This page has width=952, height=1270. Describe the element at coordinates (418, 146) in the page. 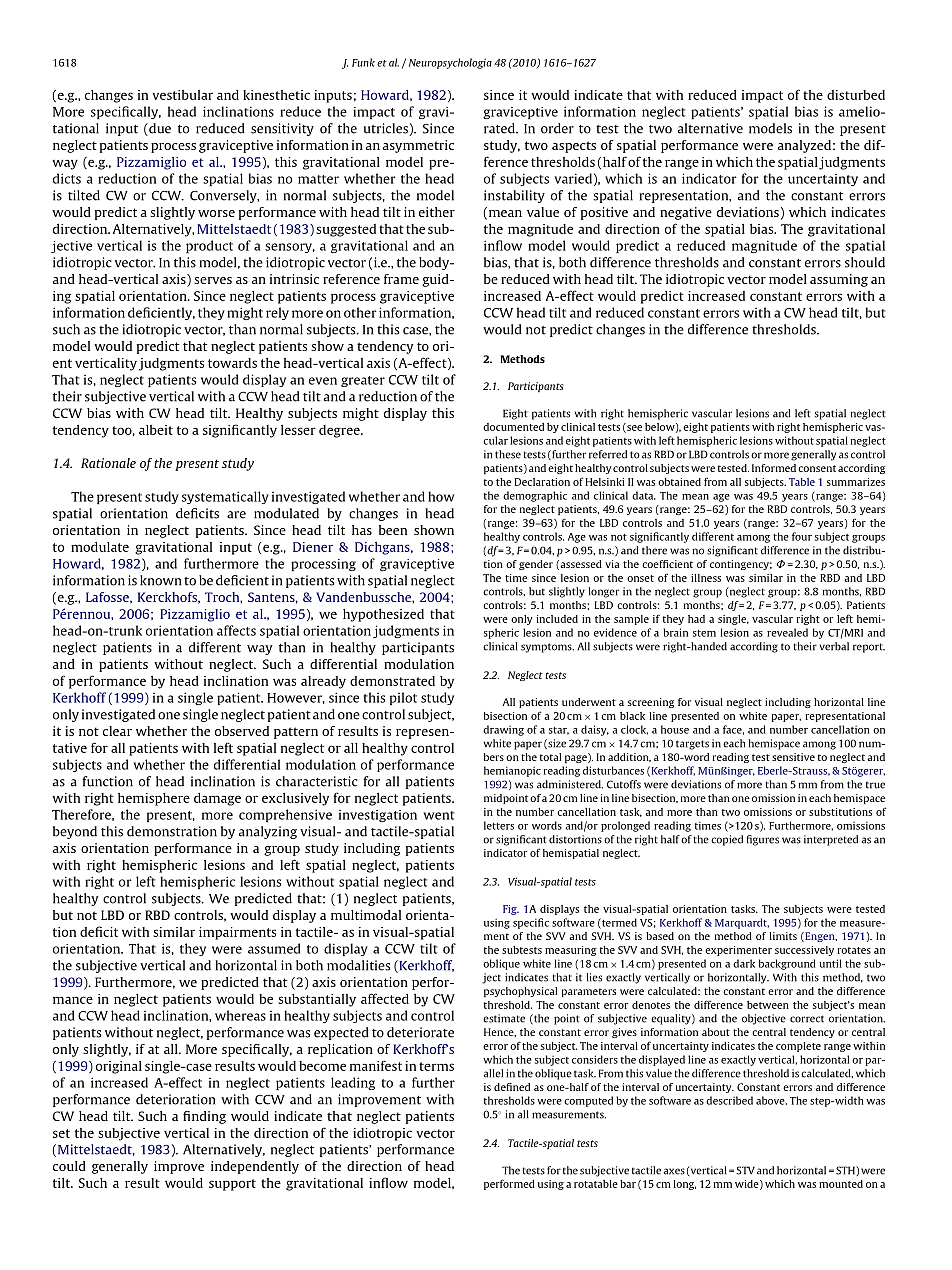

I see `asymmetric` at that location.
